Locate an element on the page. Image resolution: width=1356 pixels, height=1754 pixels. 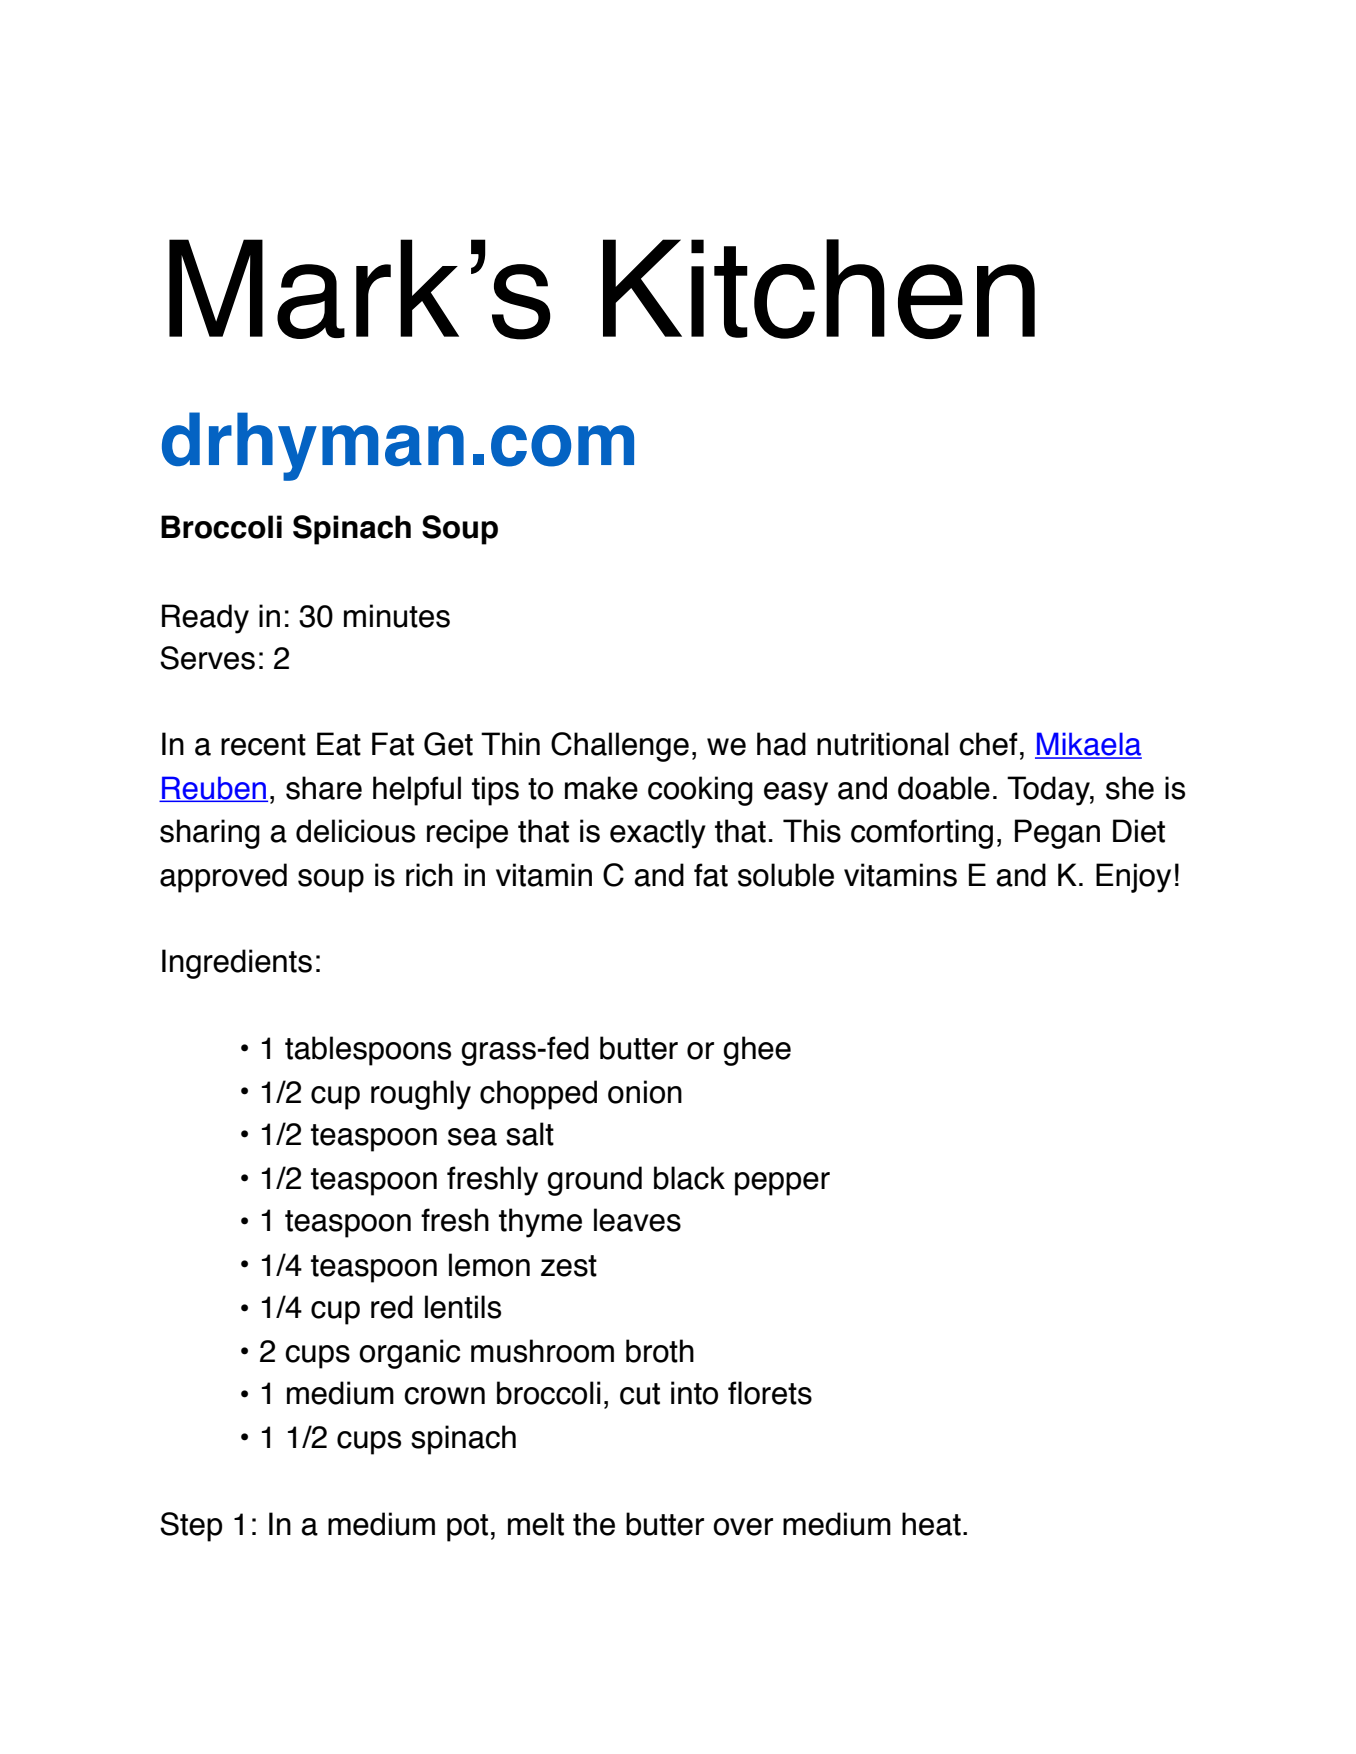
Step is located at coordinates (191, 1527).
